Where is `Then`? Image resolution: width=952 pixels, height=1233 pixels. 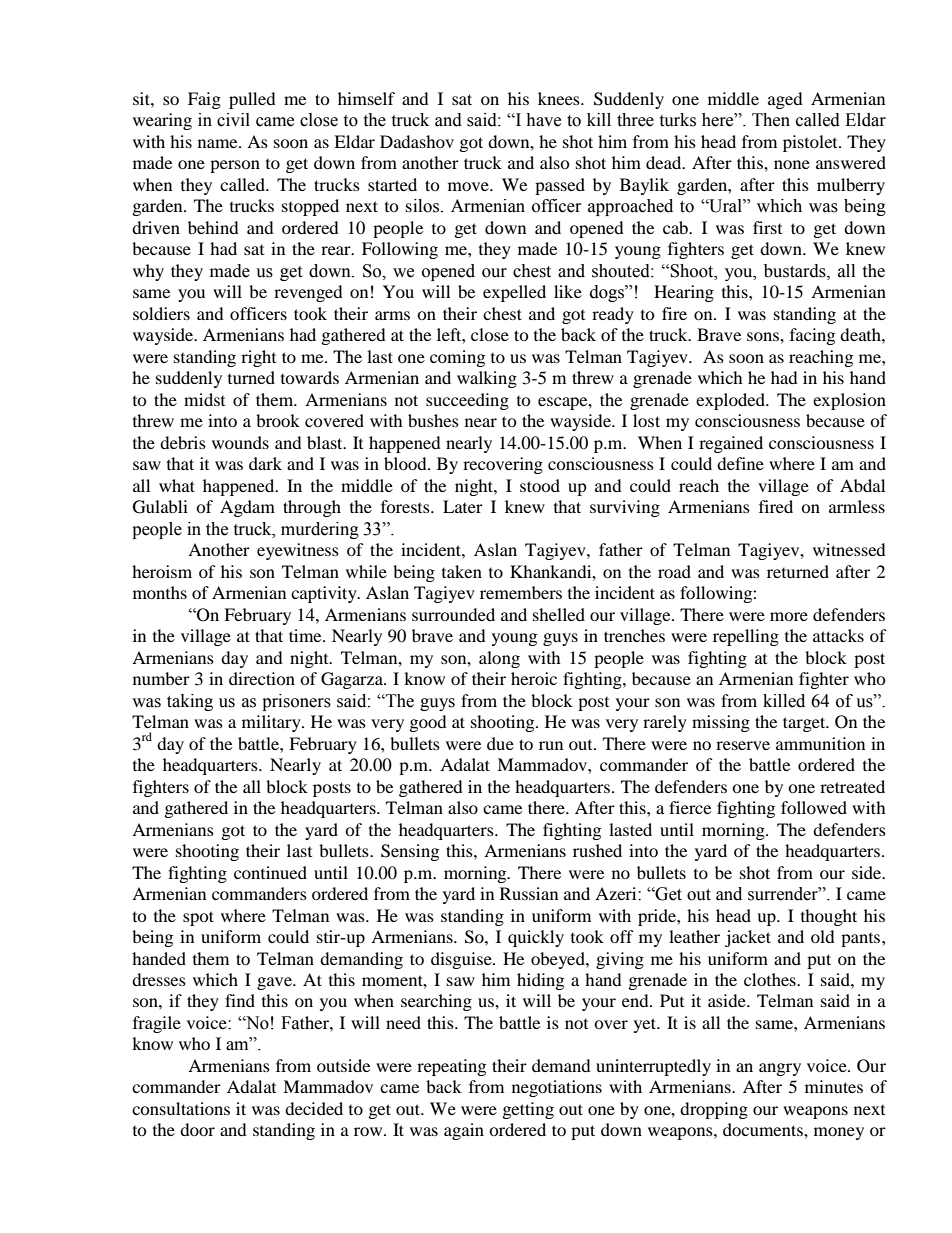 Then is located at coordinates (771, 120).
